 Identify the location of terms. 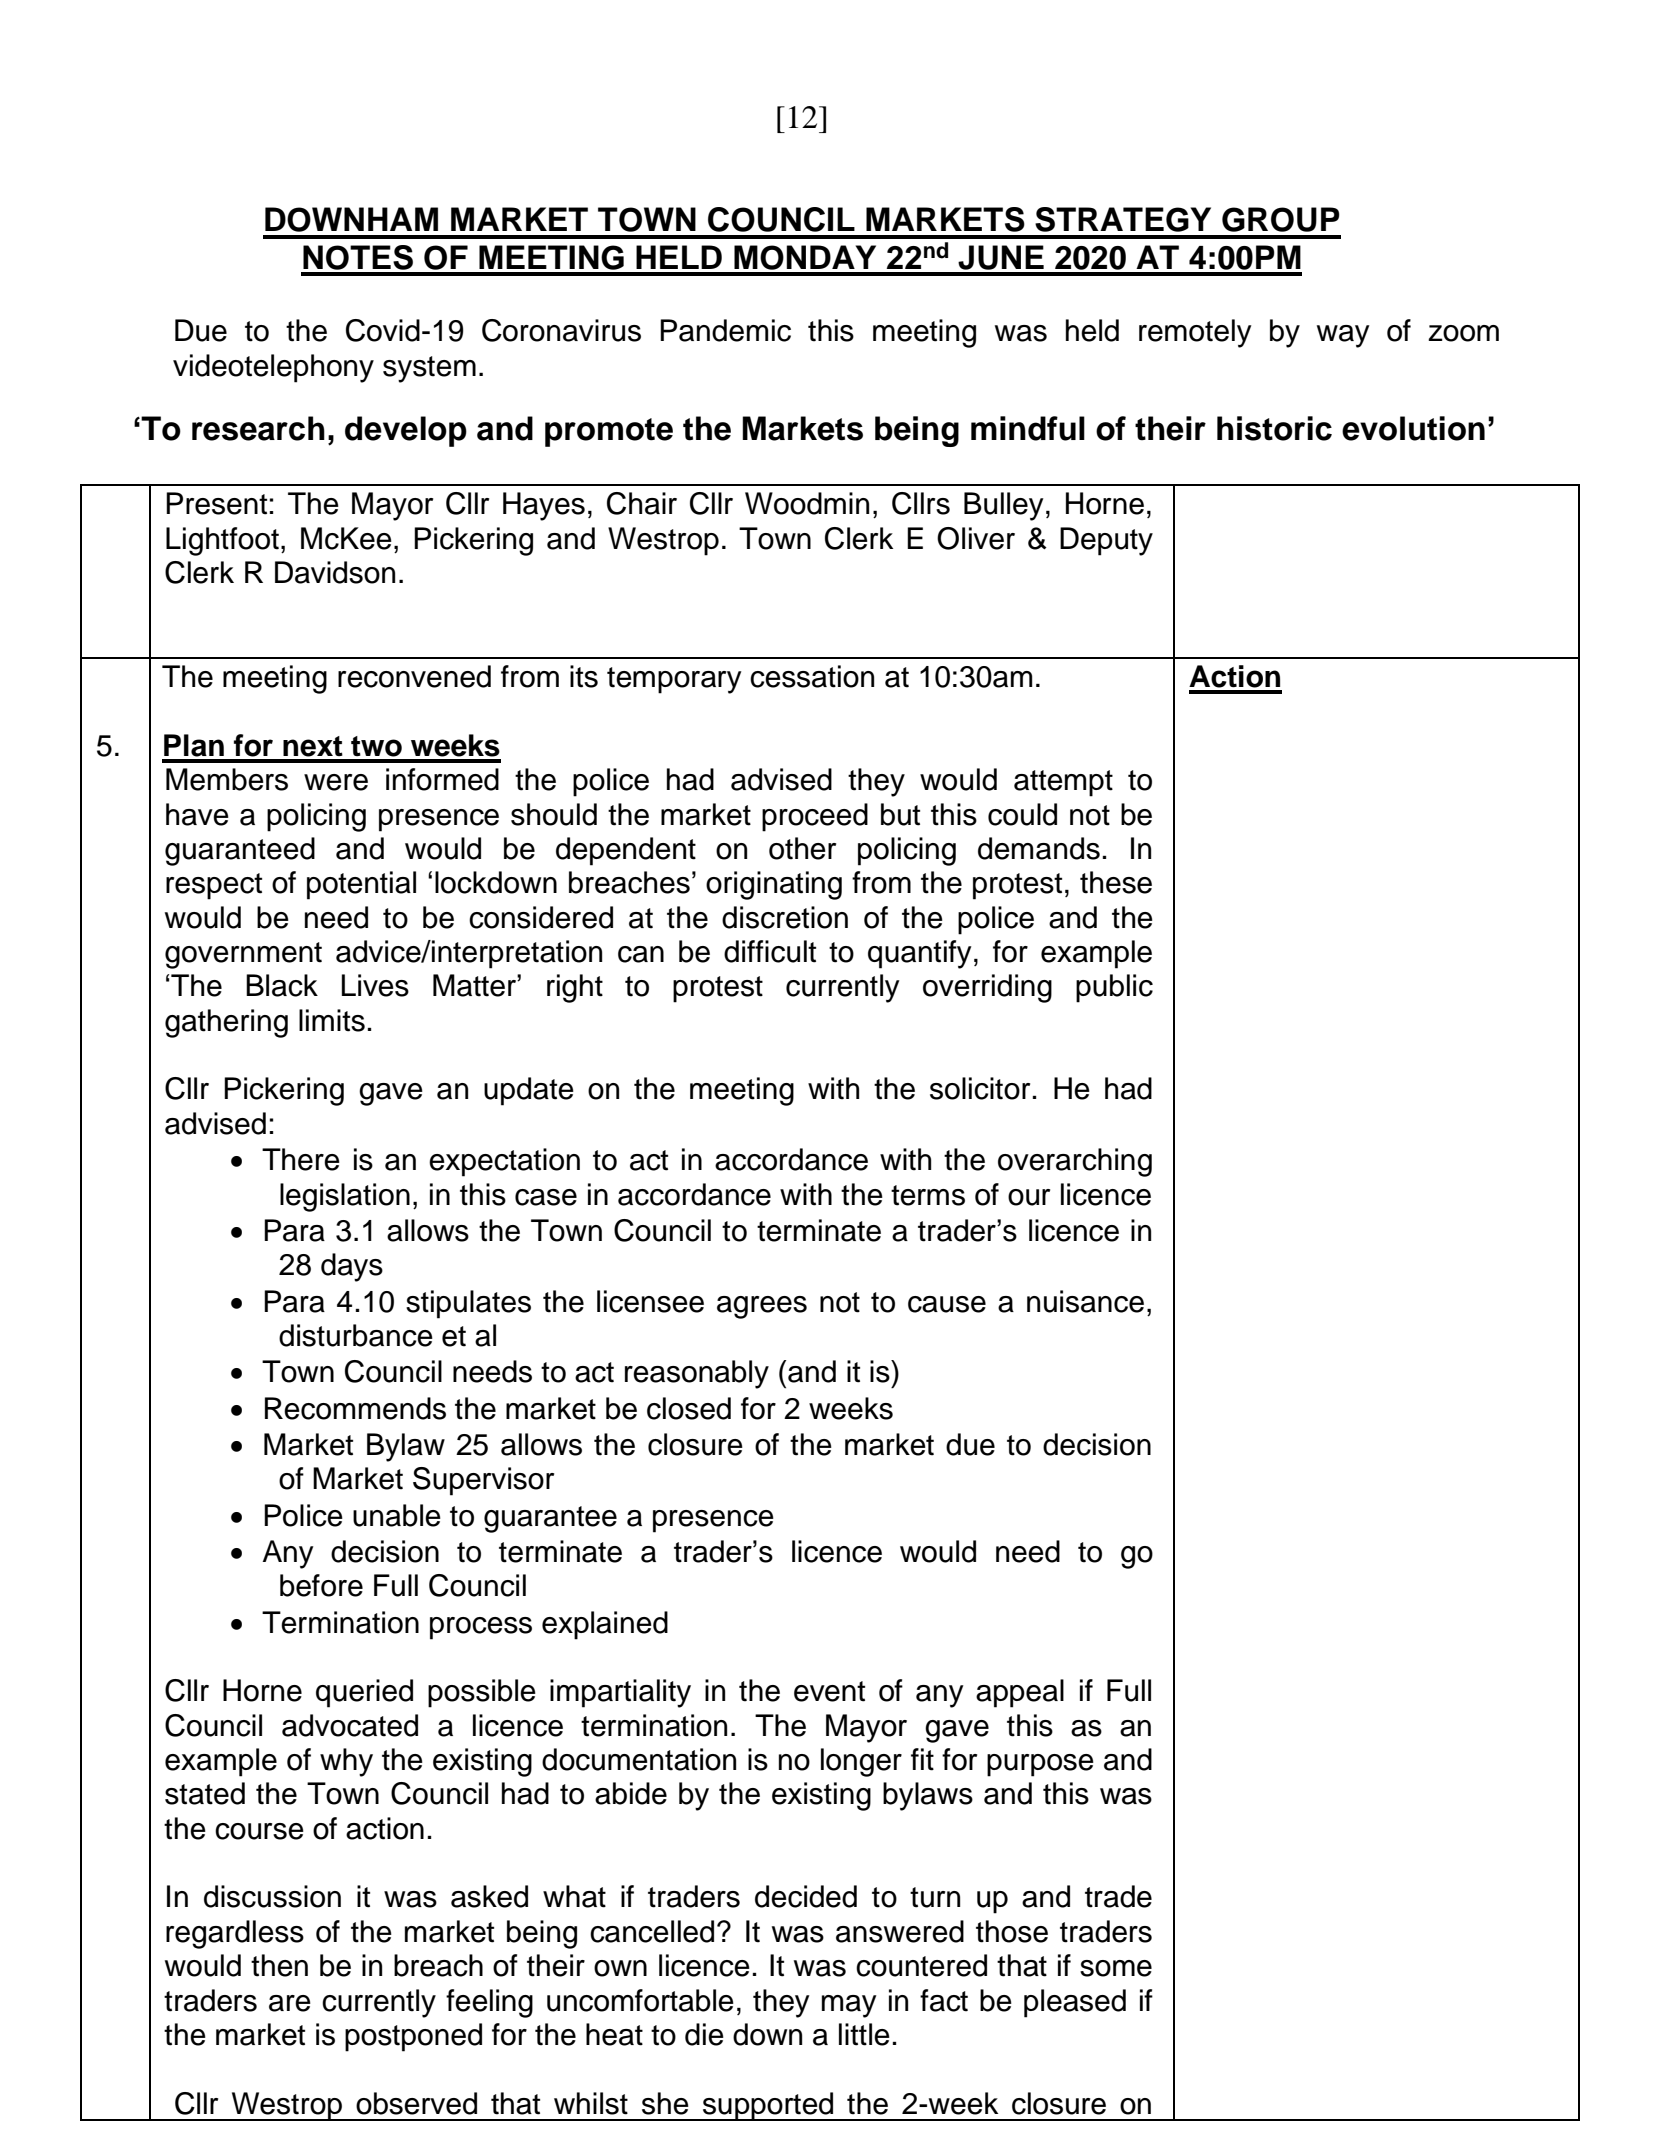
(928, 1195).
